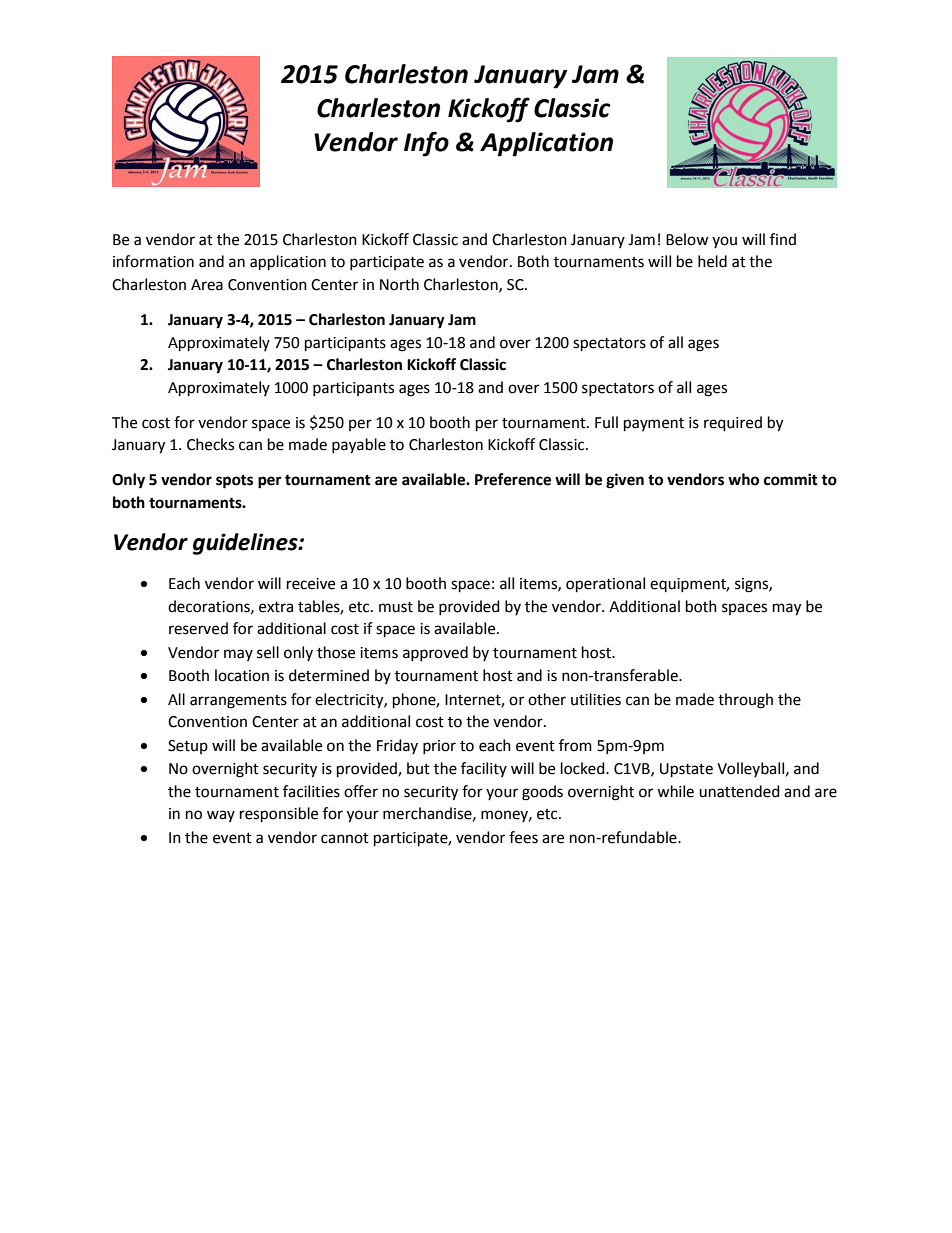 Image resolution: width=952 pixels, height=1233 pixels. I want to click on fees, so click(523, 837).
